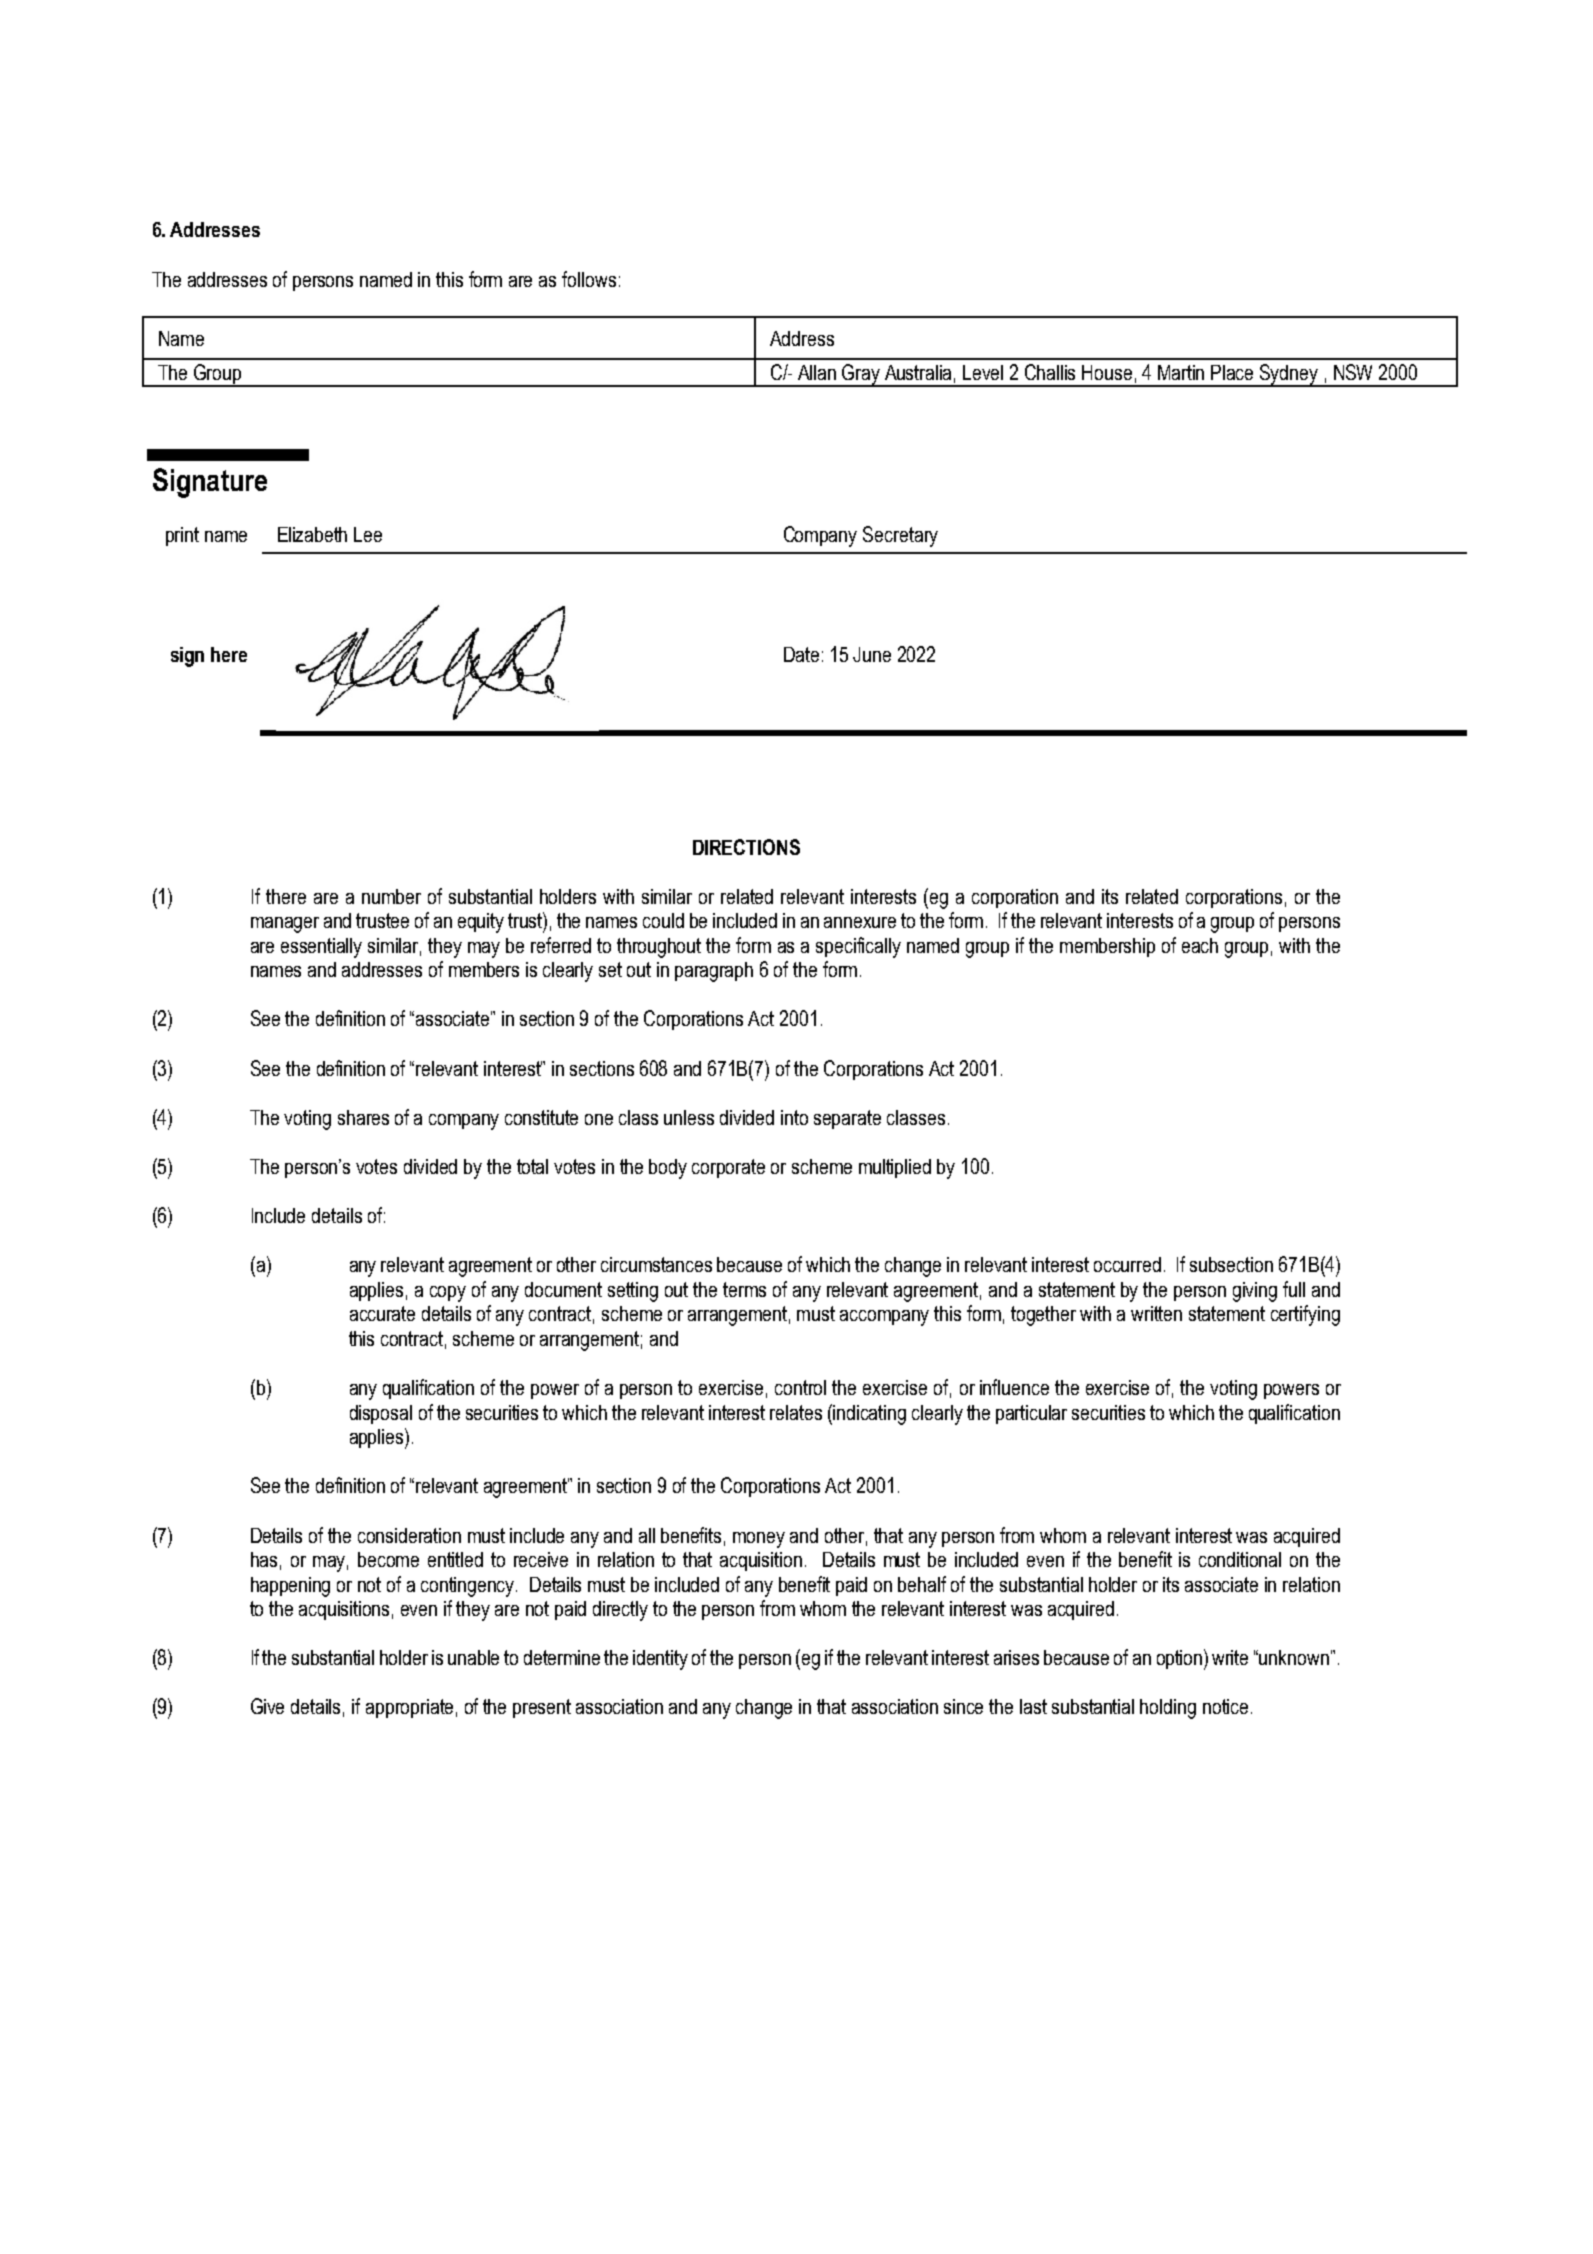  I want to click on each, so click(1200, 945).
